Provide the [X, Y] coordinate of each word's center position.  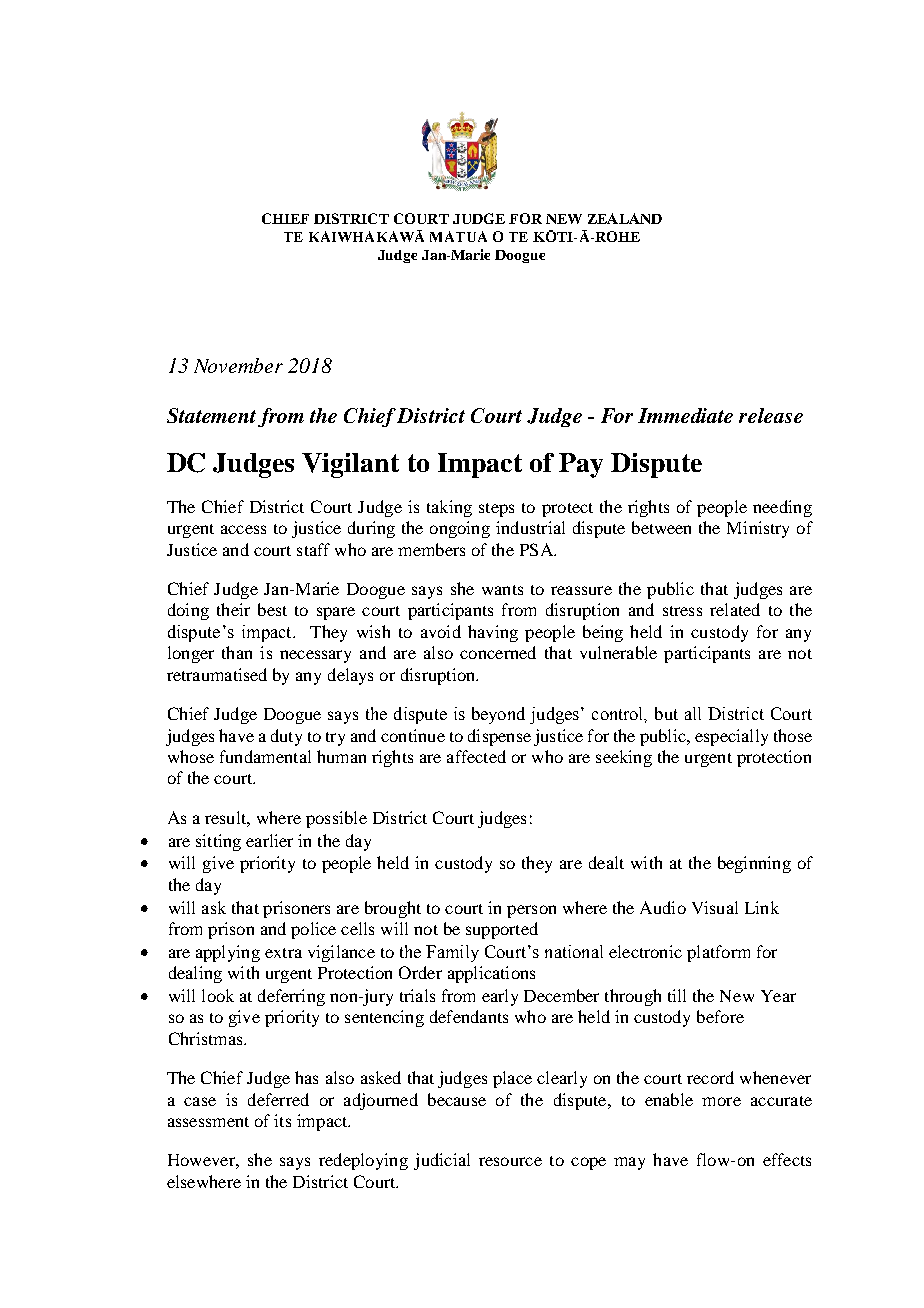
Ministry [758, 529]
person [531, 911]
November [238, 365]
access [243, 529]
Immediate [685, 415]
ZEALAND [625, 218]
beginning [754, 864]
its [282, 1120]
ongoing [460, 529]
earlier [269, 840]
